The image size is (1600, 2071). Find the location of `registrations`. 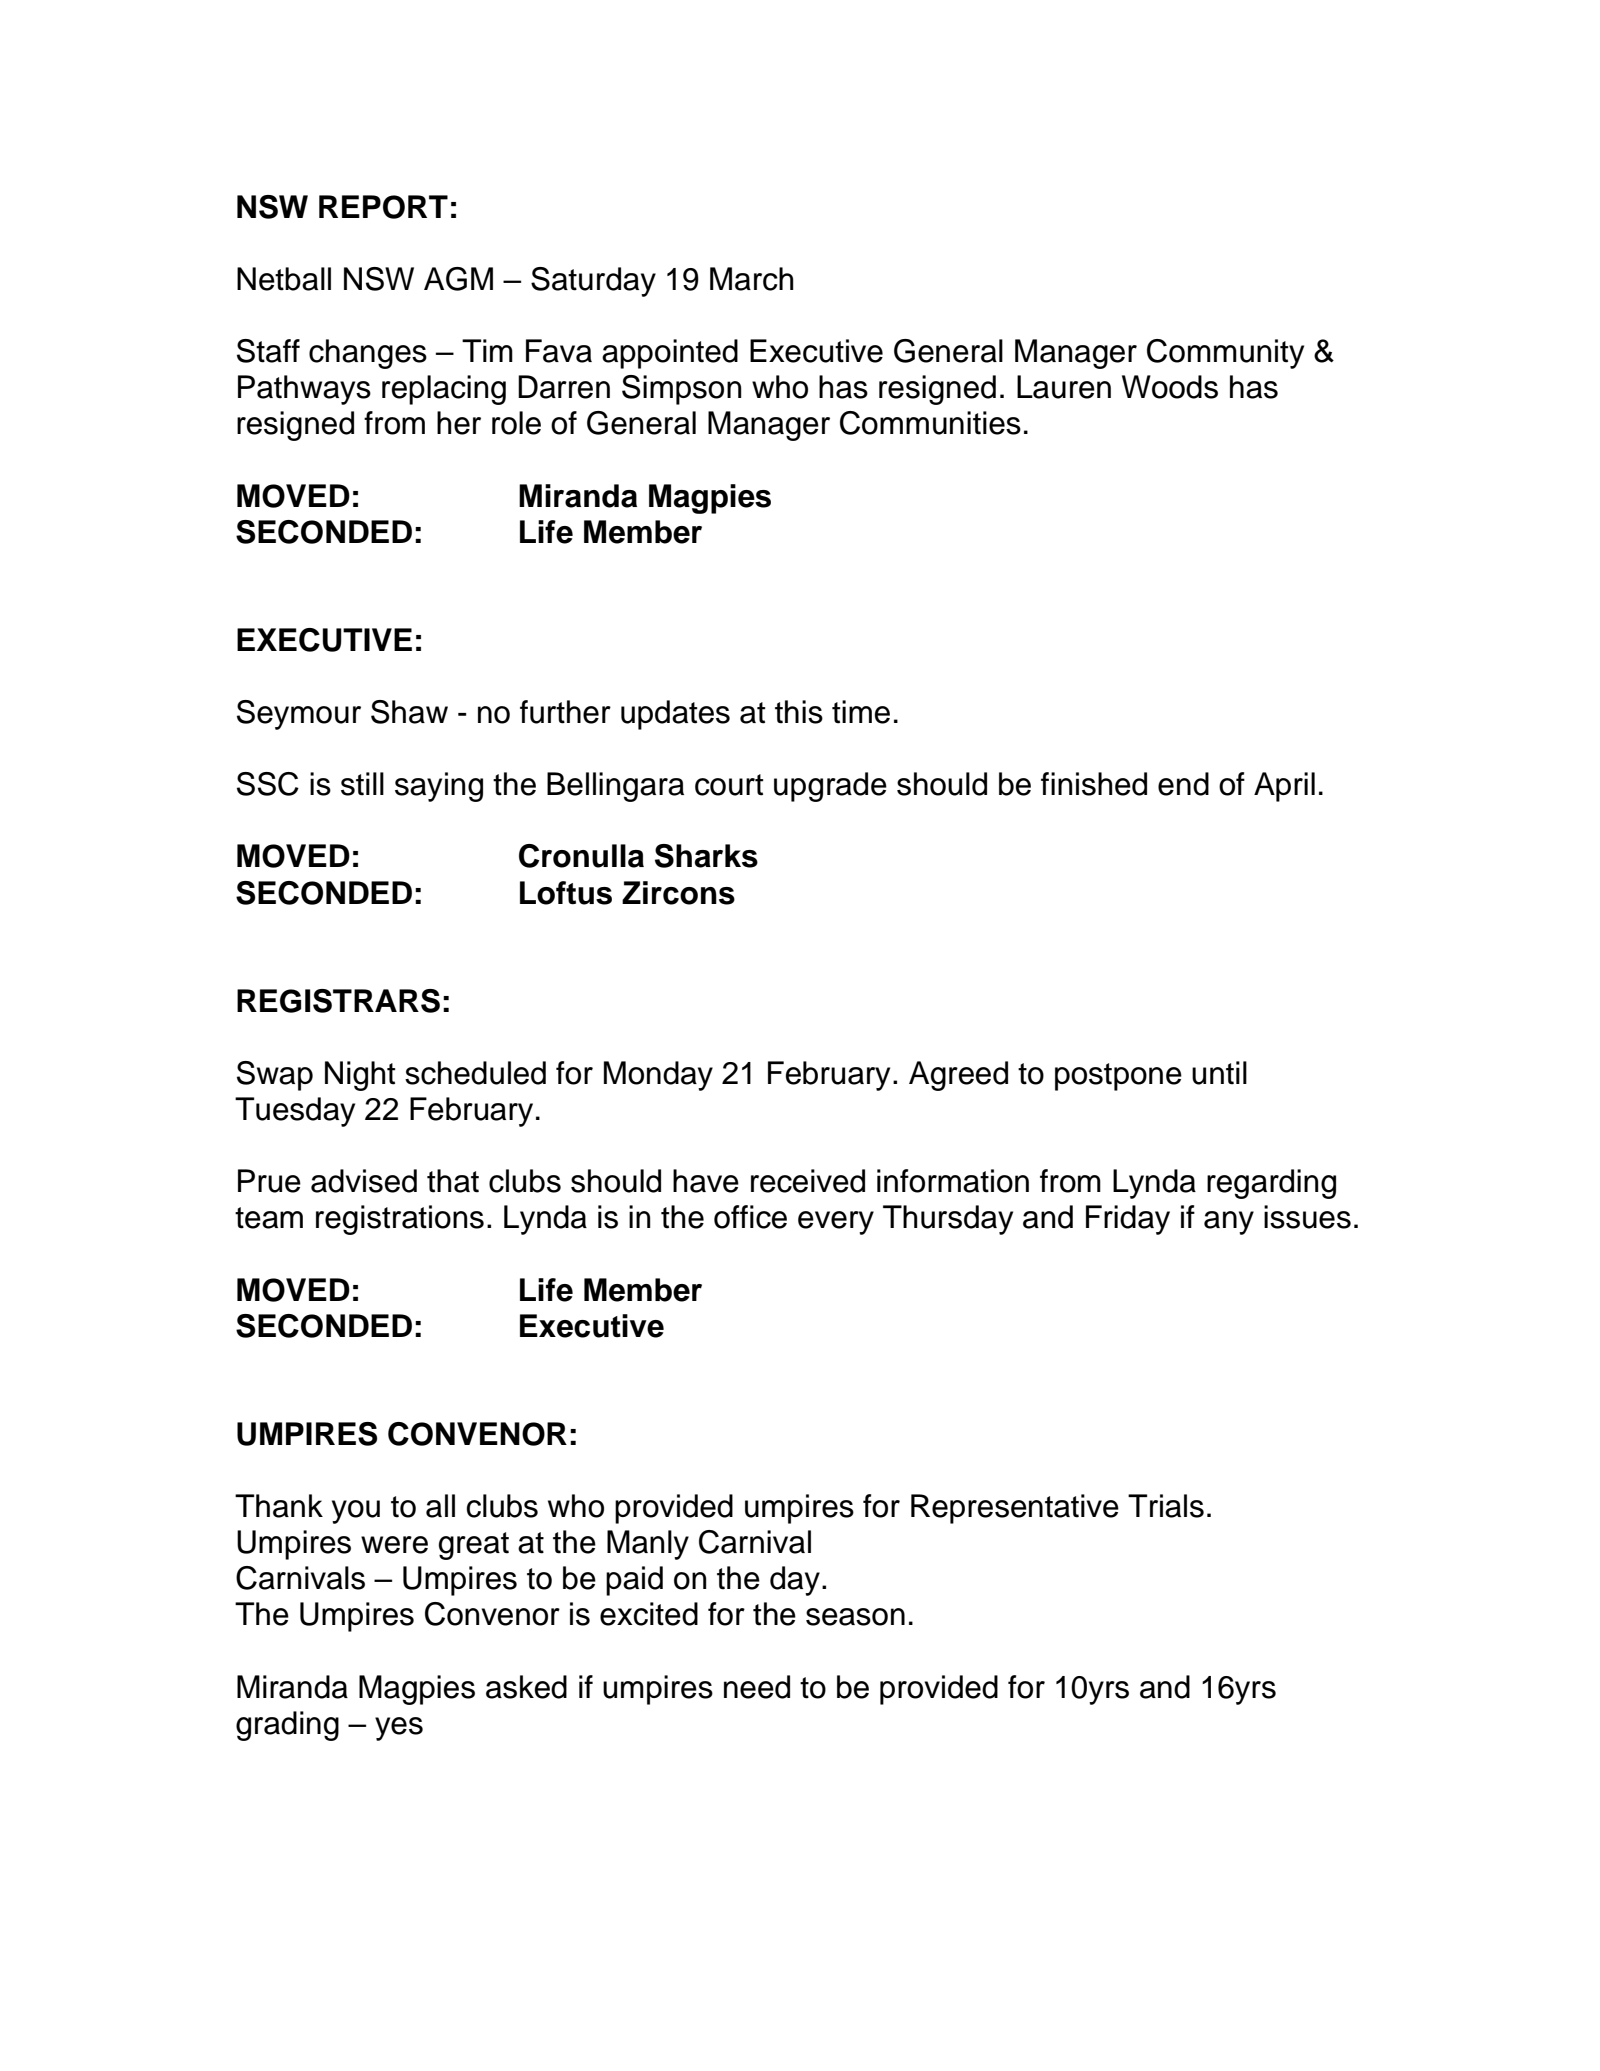

registrations is located at coordinates (400, 1220).
